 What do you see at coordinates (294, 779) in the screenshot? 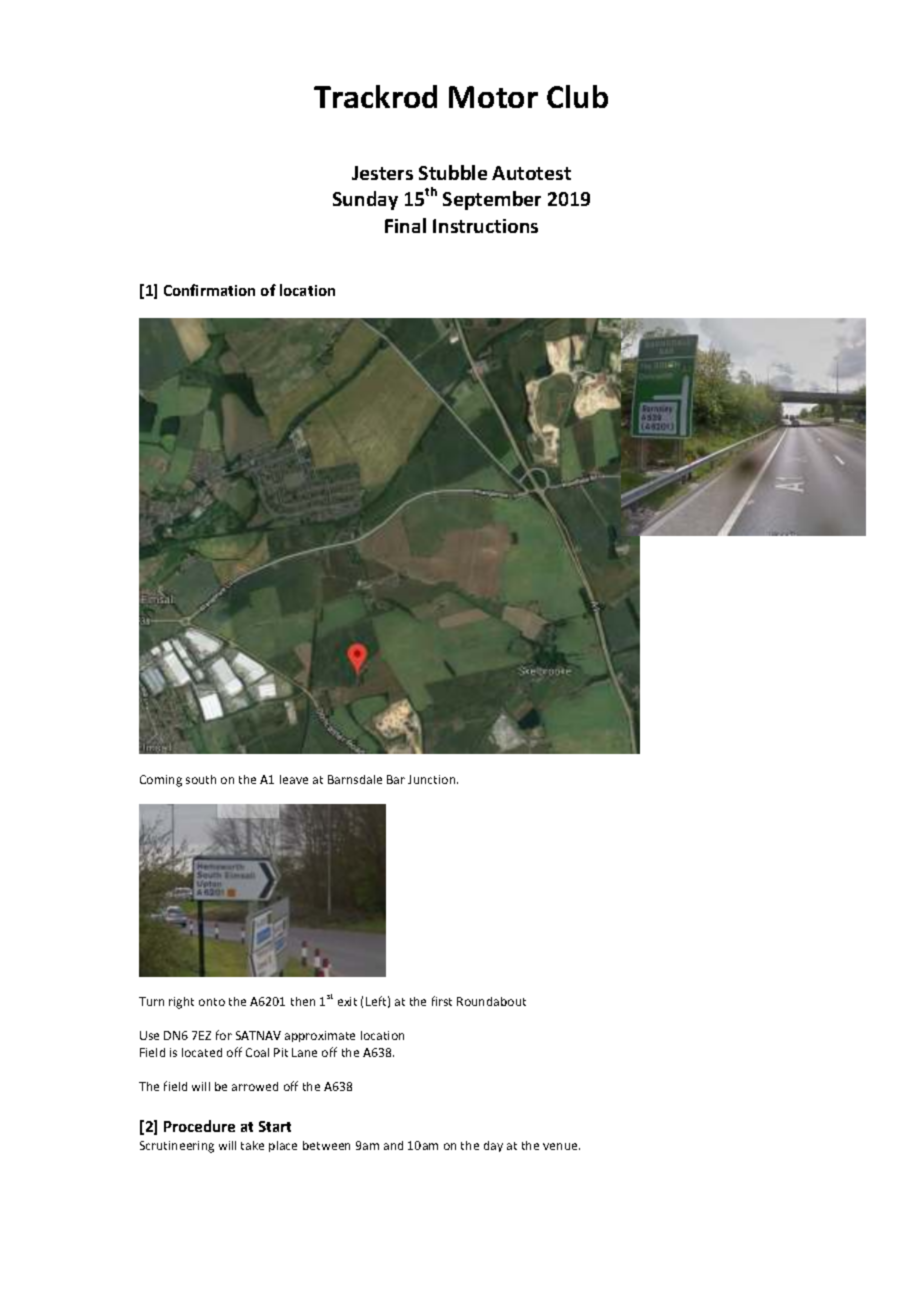
I see `leave` at bounding box center [294, 779].
